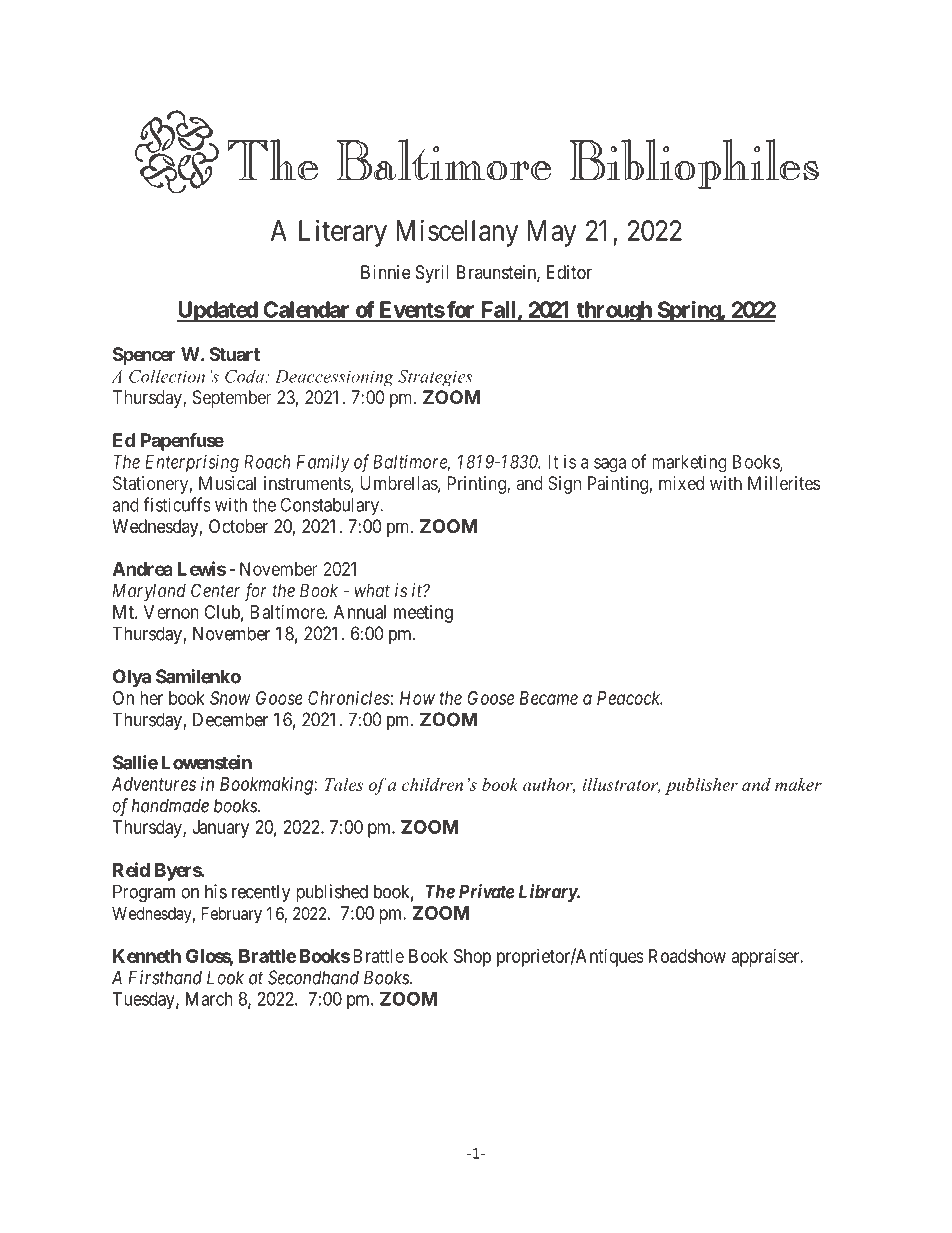 The width and height of the screenshot is (952, 1233). Describe the element at coordinates (192, 463) in the screenshot. I see `Enterprising` at that location.
